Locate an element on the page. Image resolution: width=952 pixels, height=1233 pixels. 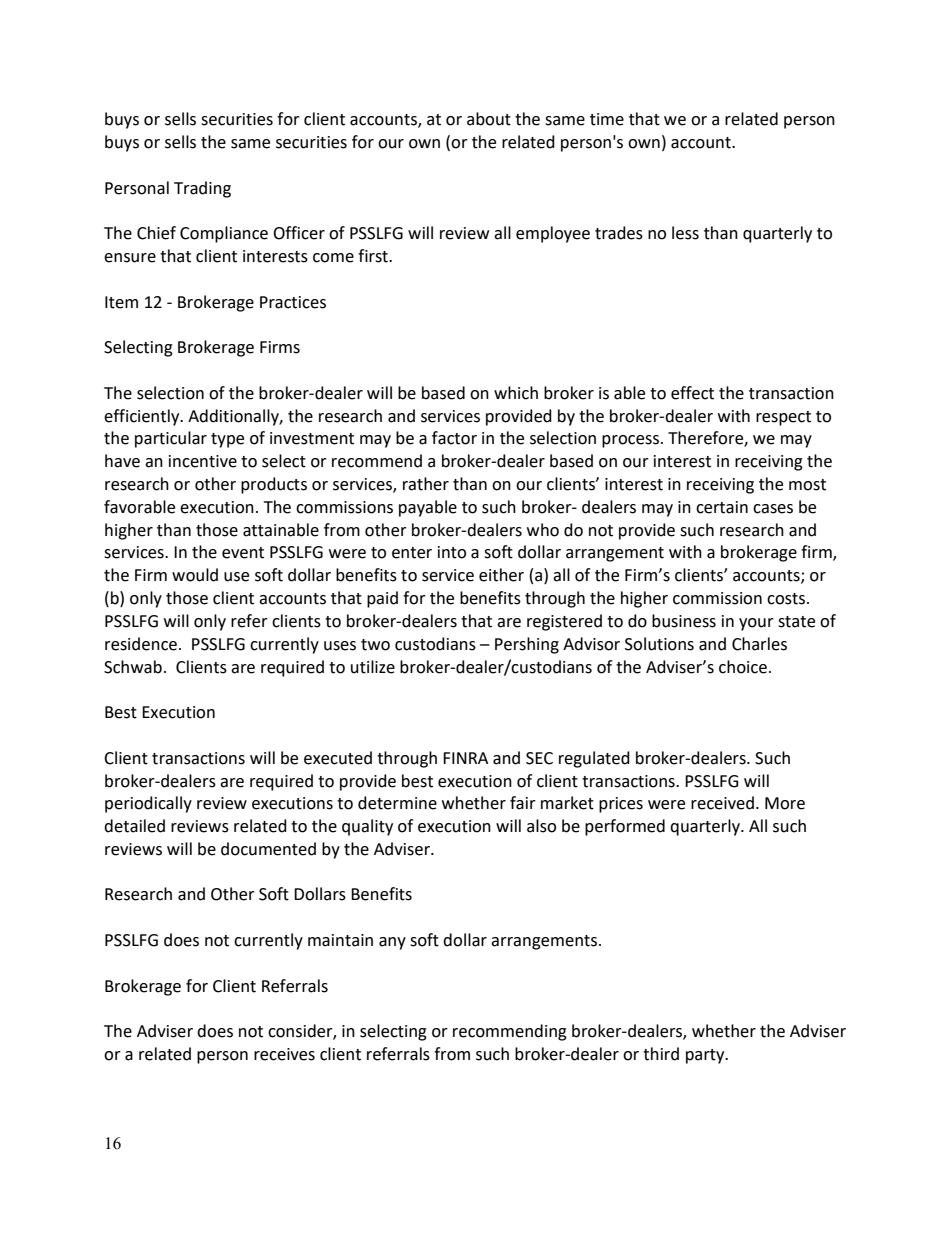
periodically is located at coordinates (148, 804).
